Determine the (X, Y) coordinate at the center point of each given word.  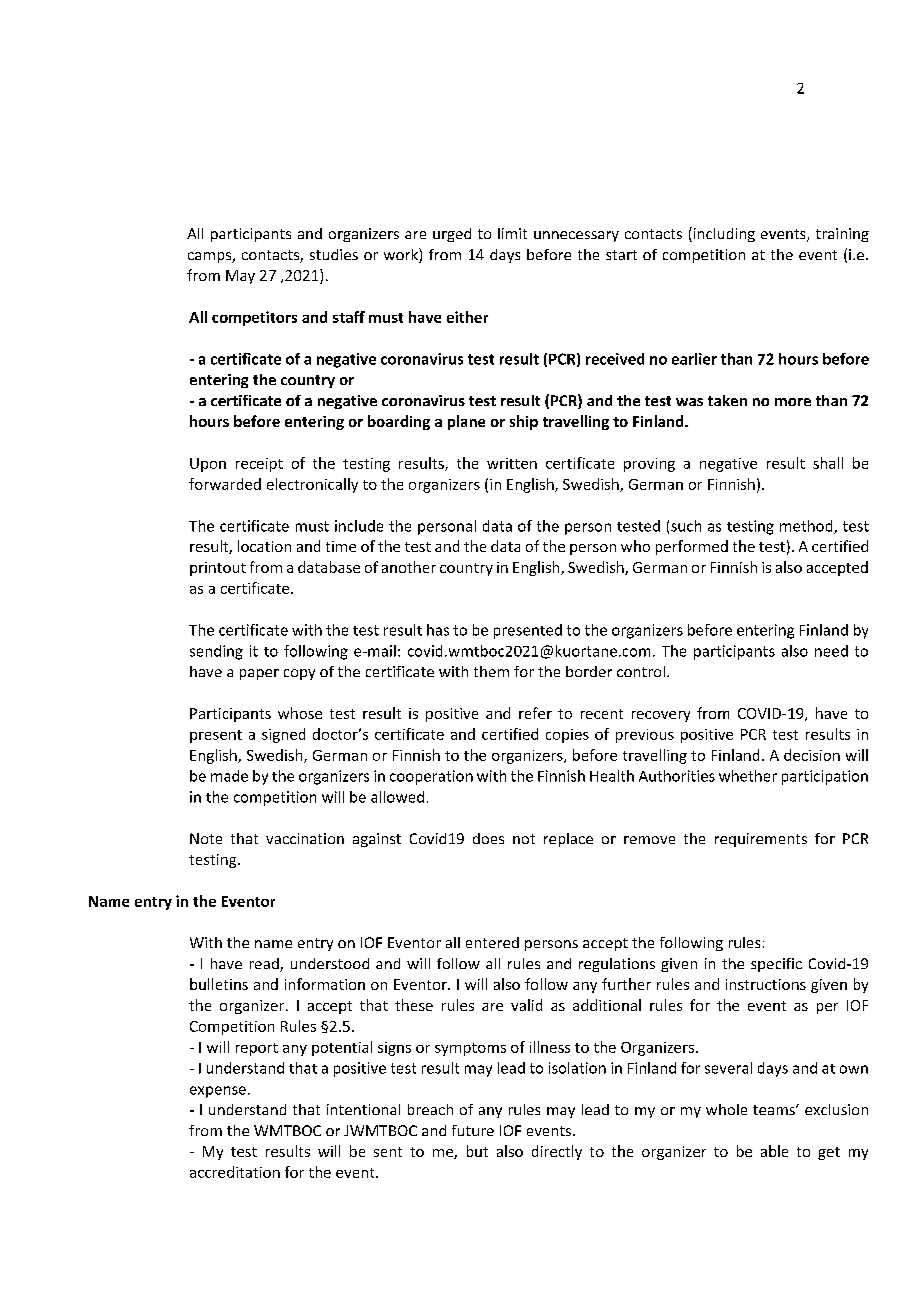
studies (334, 254)
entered (492, 942)
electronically (312, 485)
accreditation (235, 1172)
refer (535, 713)
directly (557, 1152)
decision (812, 755)
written (512, 463)
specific (776, 965)
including (723, 234)
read (265, 965)
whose (300, 713)
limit (512, 233)
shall (828, 463)
